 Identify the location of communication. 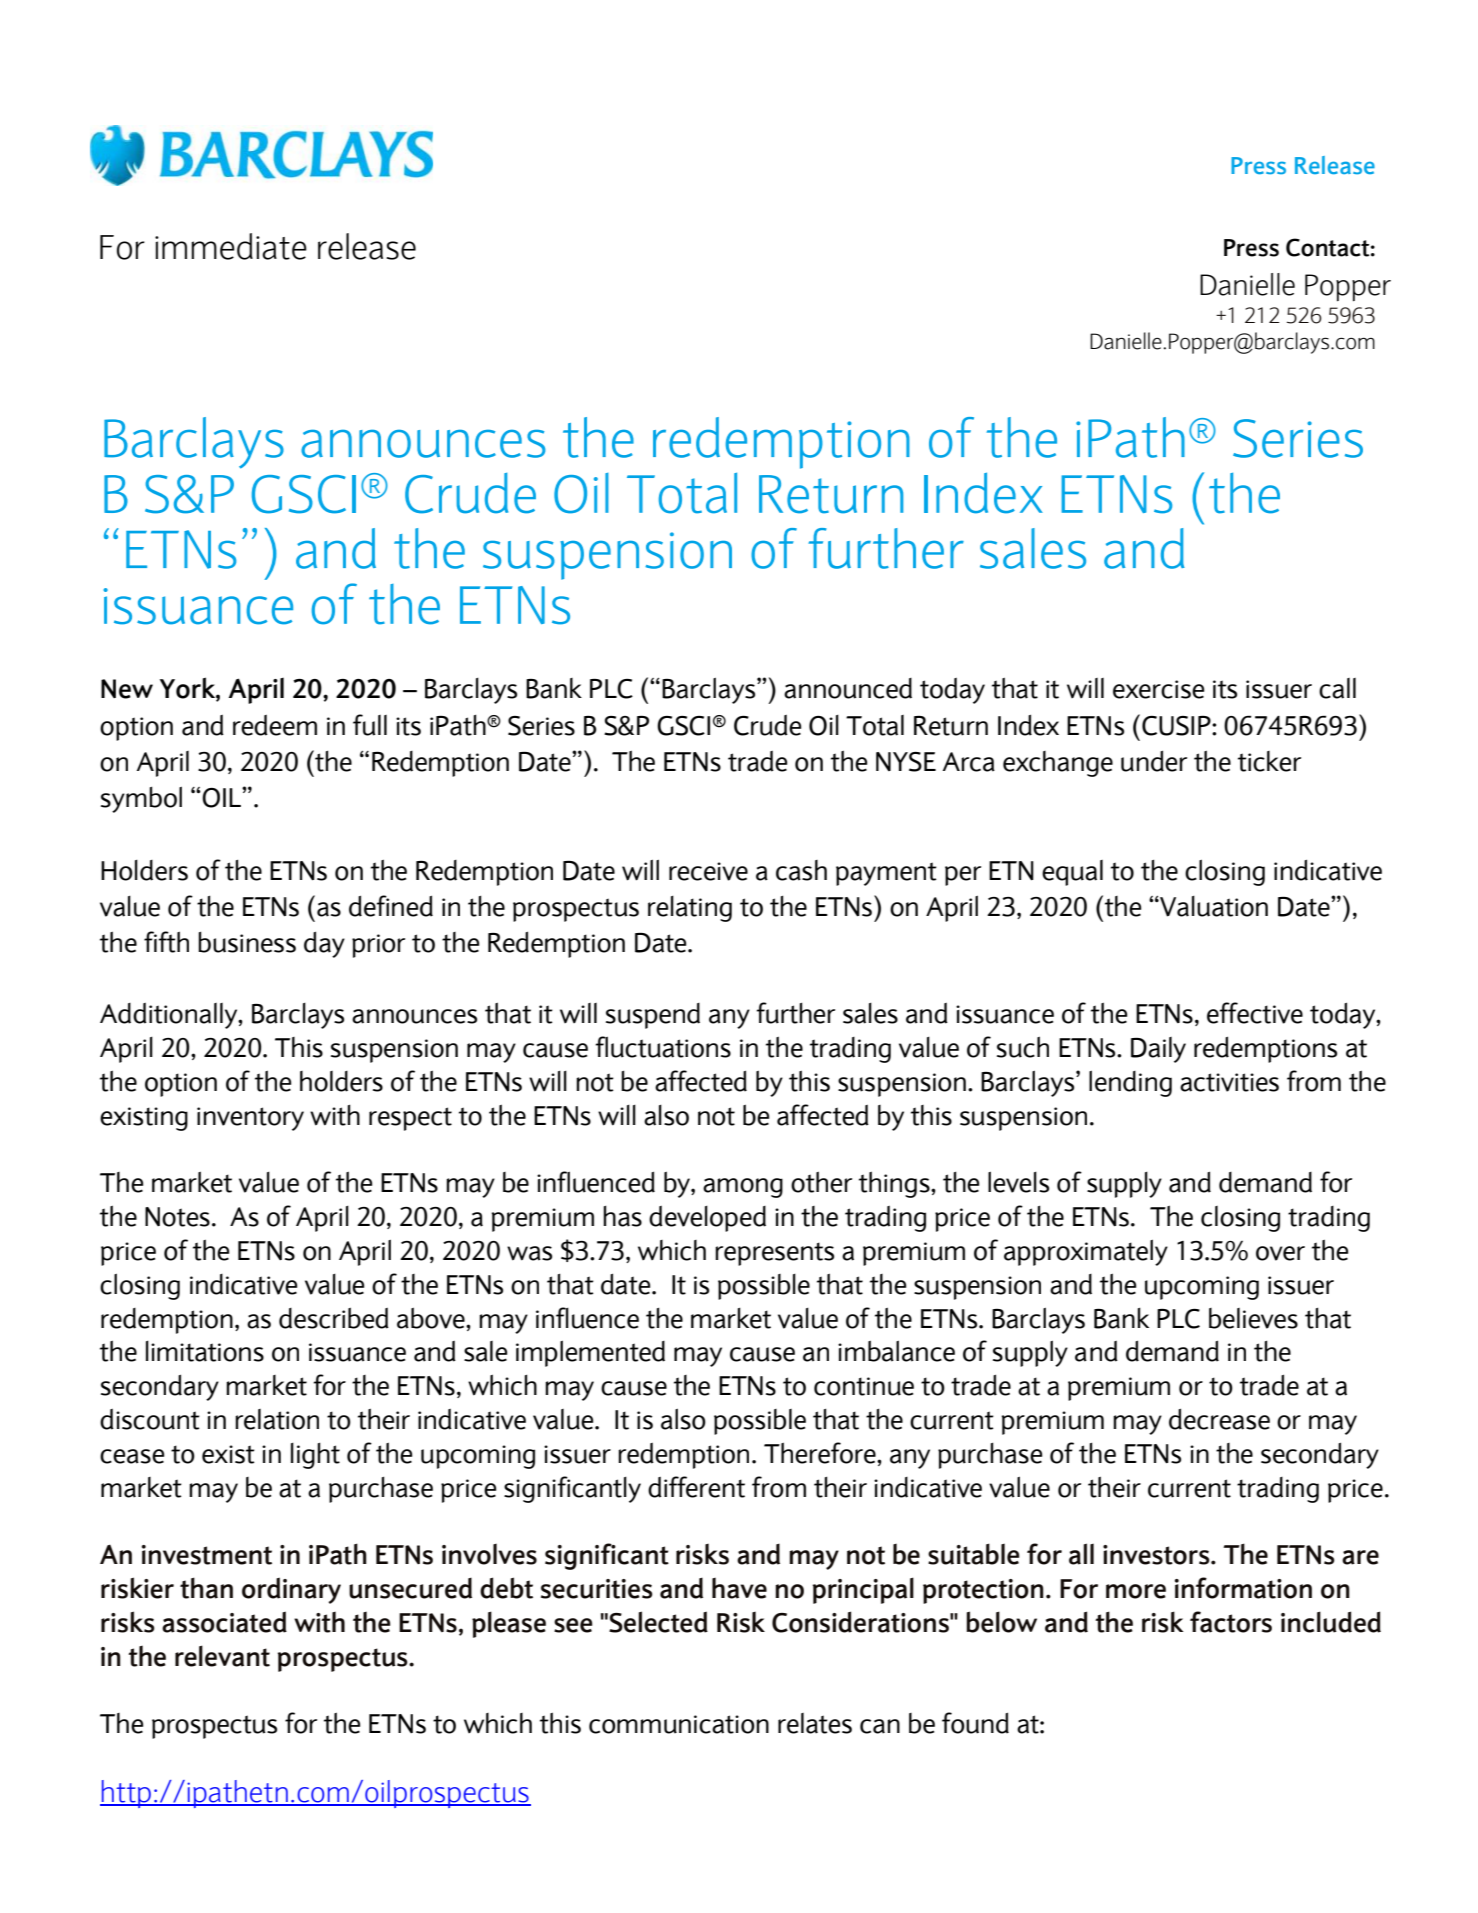
(679, 1724).
